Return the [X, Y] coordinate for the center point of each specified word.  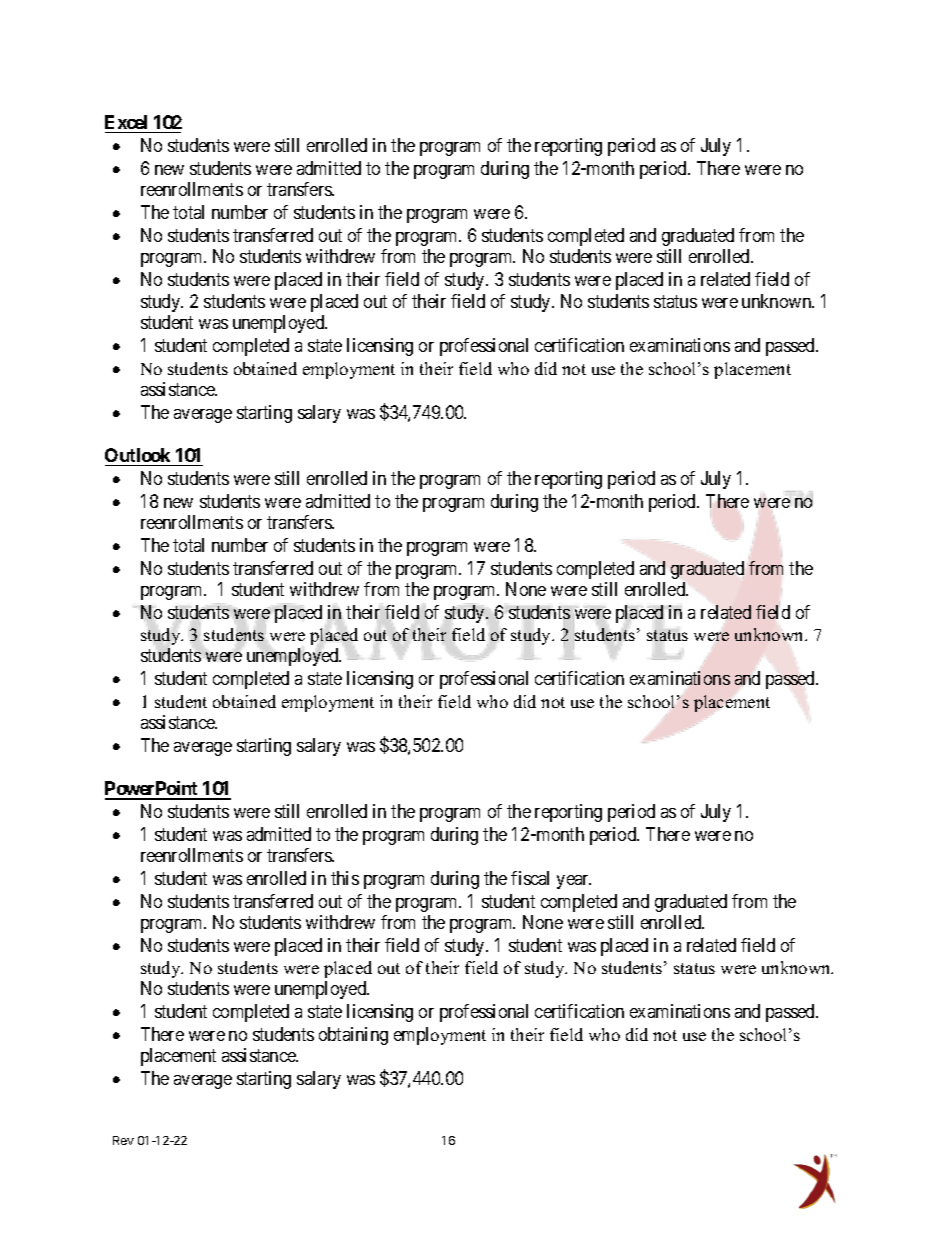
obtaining [353, 1036]
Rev [123, 1140]
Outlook [137, 455]
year [574, 882]
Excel [126, 122]
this [345, 878]
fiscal [530, 878]
